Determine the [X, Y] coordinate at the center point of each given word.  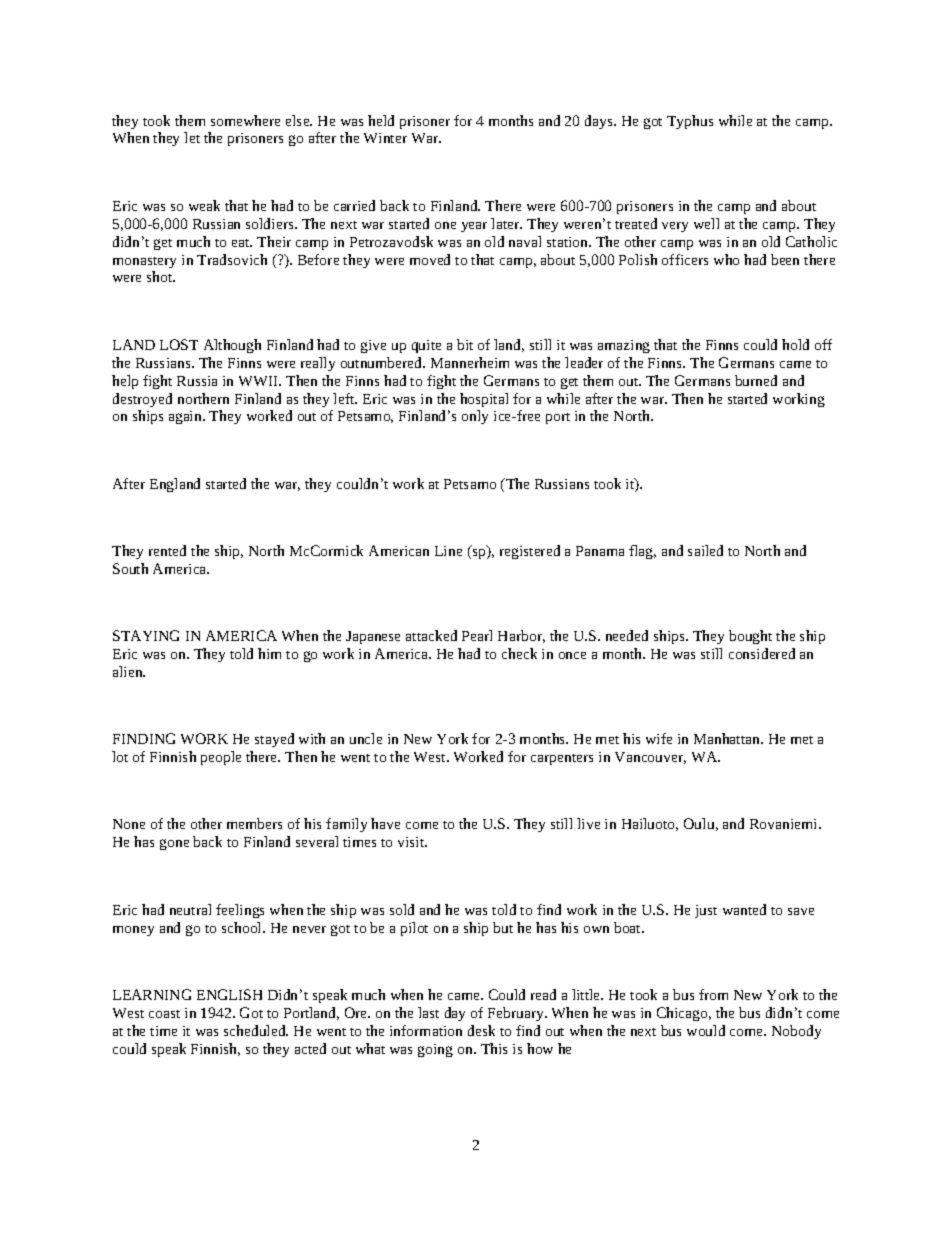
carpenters [562, 759]
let [192, 137]
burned [756, 380]
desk [481, 1030]
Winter [385, 138]
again [186, 417]
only [475, 417]
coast [164, 1014]
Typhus [690, 122]
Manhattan [728, 738]
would [706, 1030]
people [221, 758]
